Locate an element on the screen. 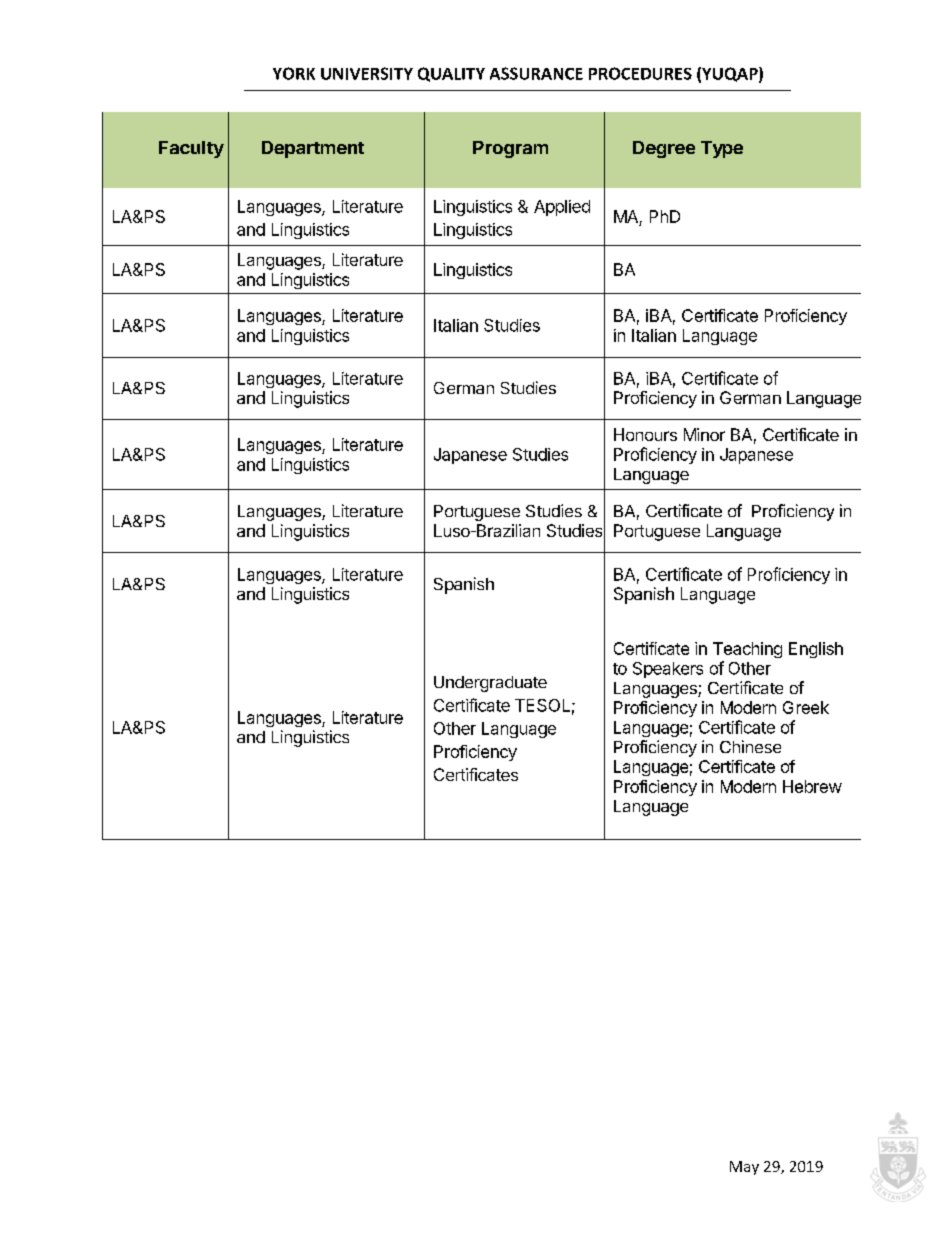  Hebrew is located at coordinates (812, 786).
